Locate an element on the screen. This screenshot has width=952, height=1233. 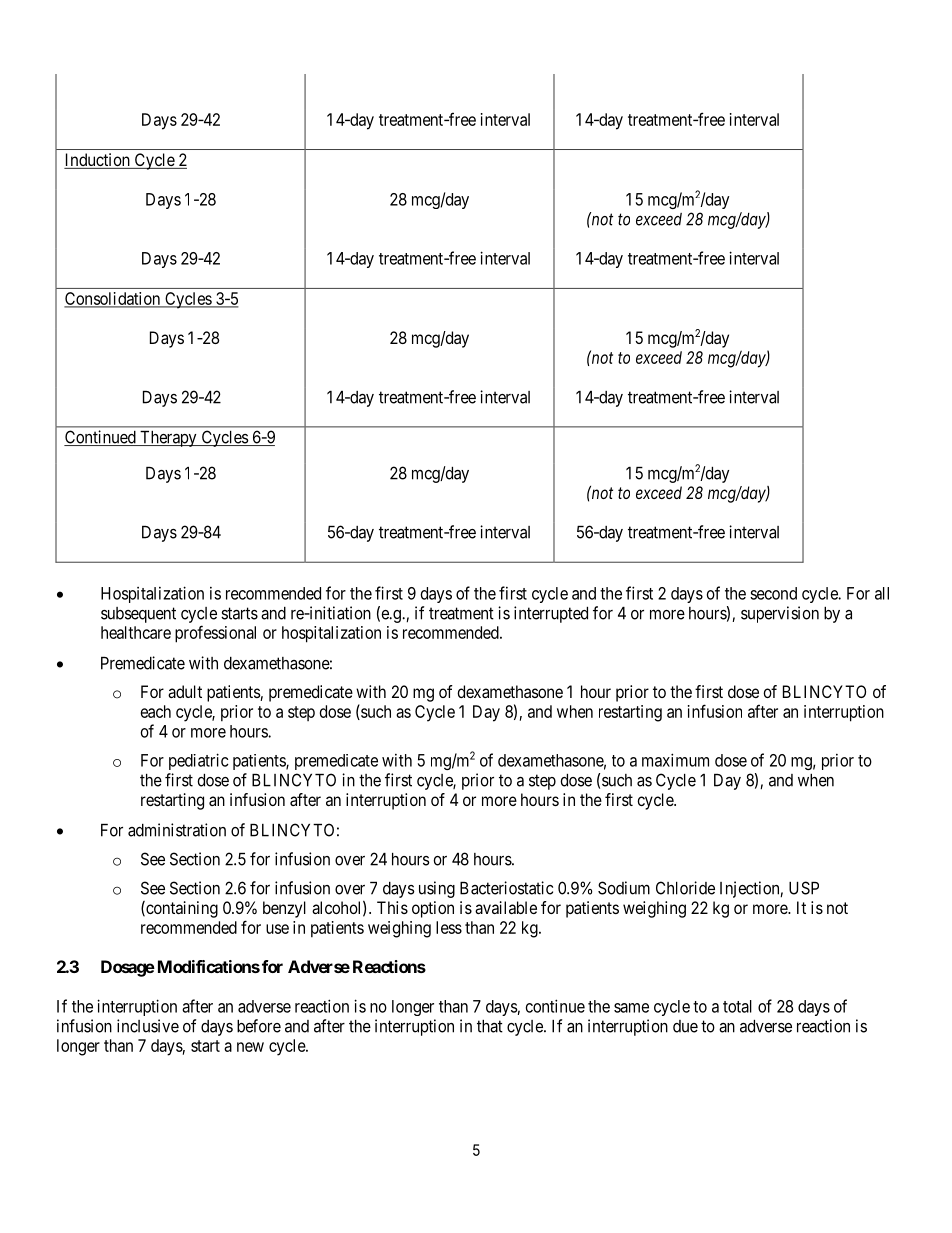
professional is located at coordinates (215, 634).
